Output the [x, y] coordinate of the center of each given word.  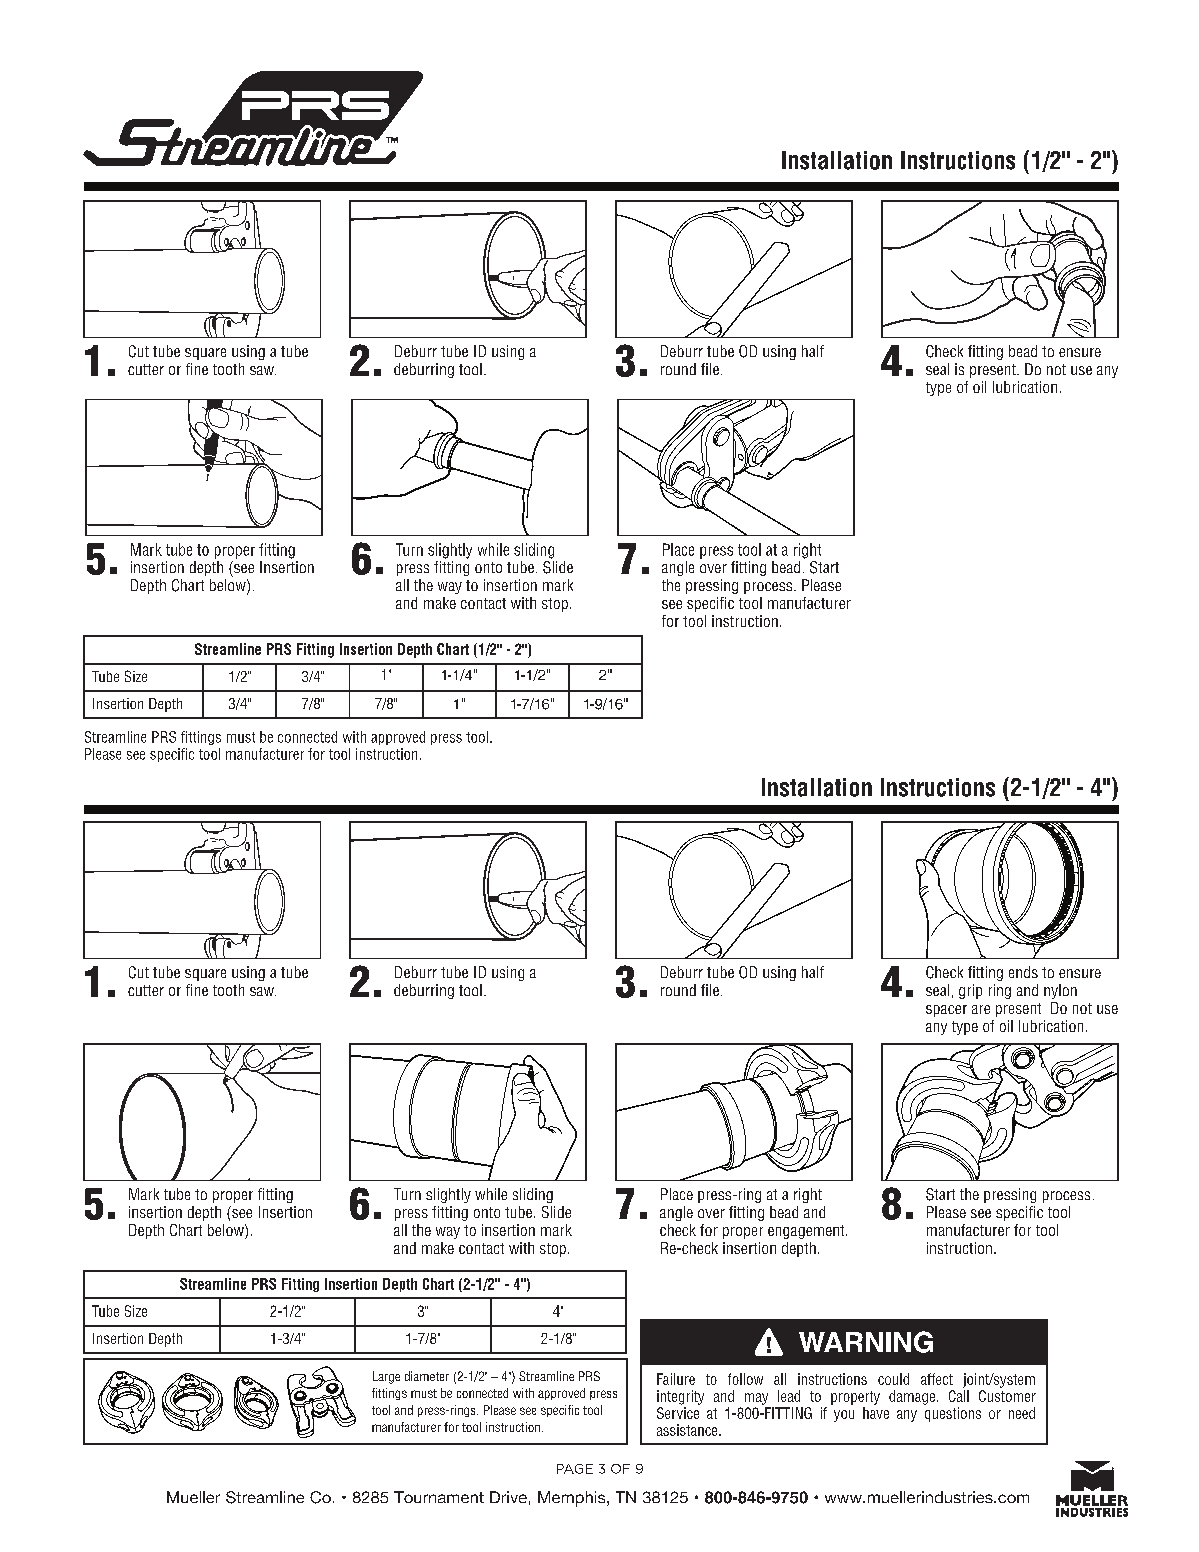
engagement [807, 1232]
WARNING [866, 1342]
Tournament [439, 1497]
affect [937, 1379]
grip [970, 991]
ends [1023, 972]
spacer [946, 1011]
